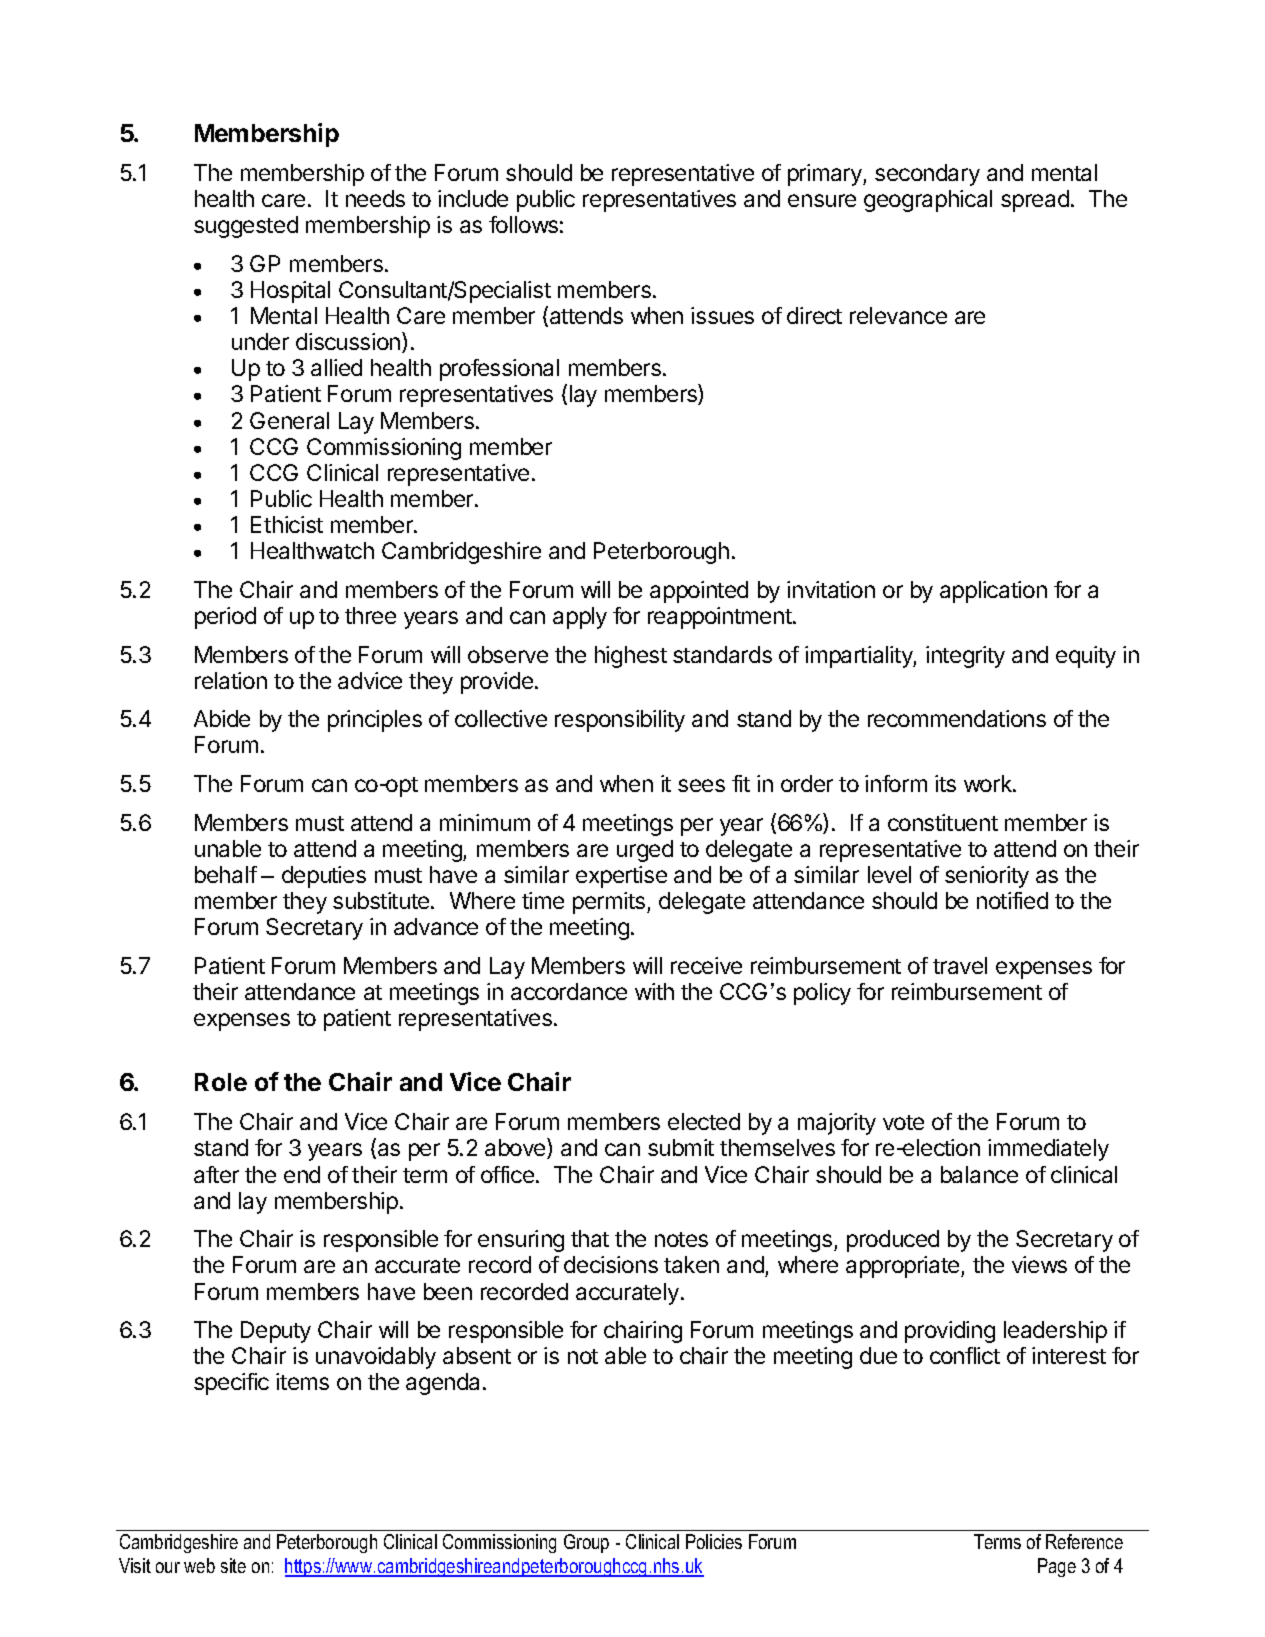 The height and width of the page is (1637, 1265). I want to click on vote, so click(903, 1122).
